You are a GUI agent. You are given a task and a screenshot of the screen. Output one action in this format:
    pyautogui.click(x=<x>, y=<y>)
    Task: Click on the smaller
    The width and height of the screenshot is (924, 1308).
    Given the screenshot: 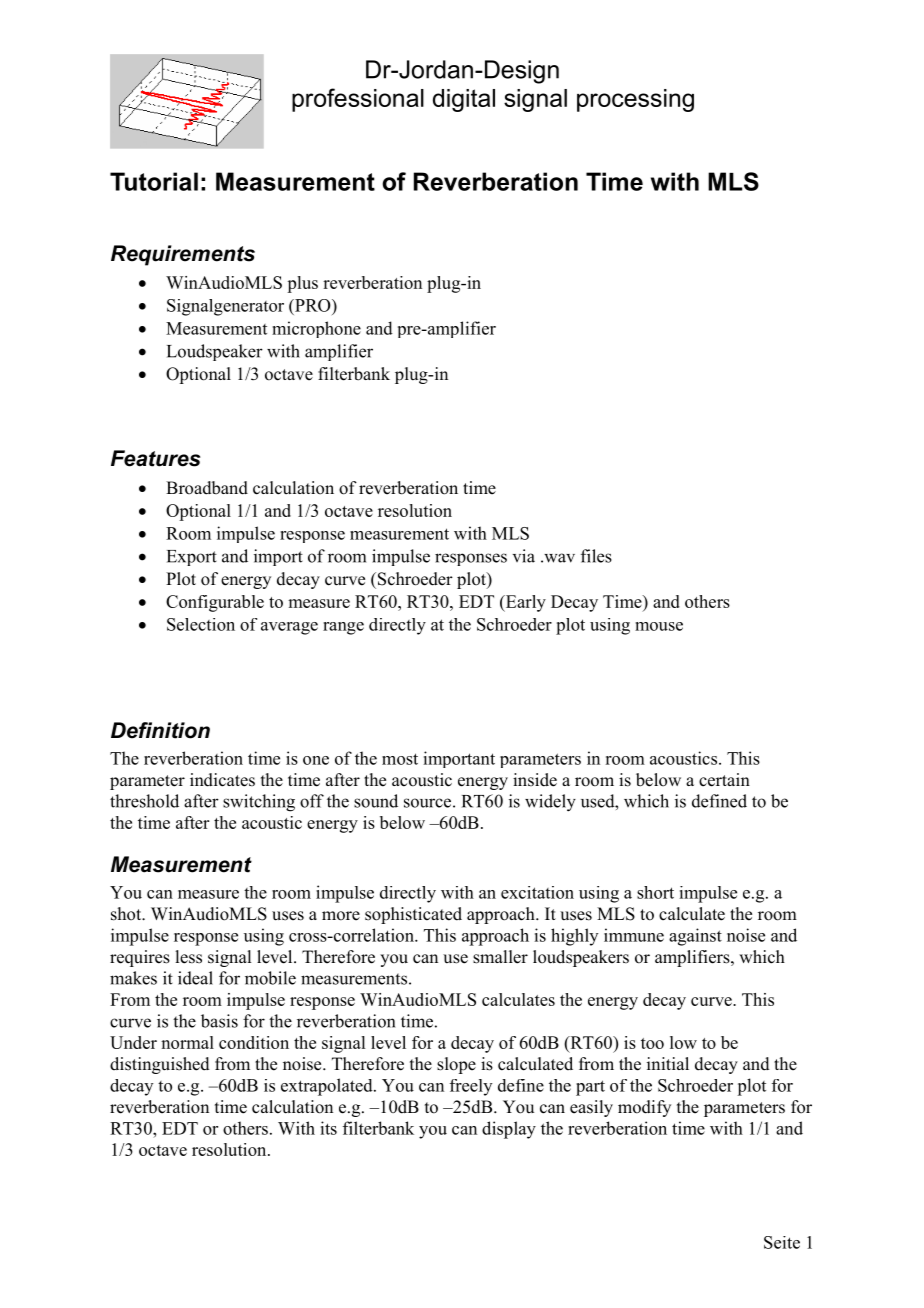 What is the action you would take?
    pyautogui.click(x=500, y=957)
